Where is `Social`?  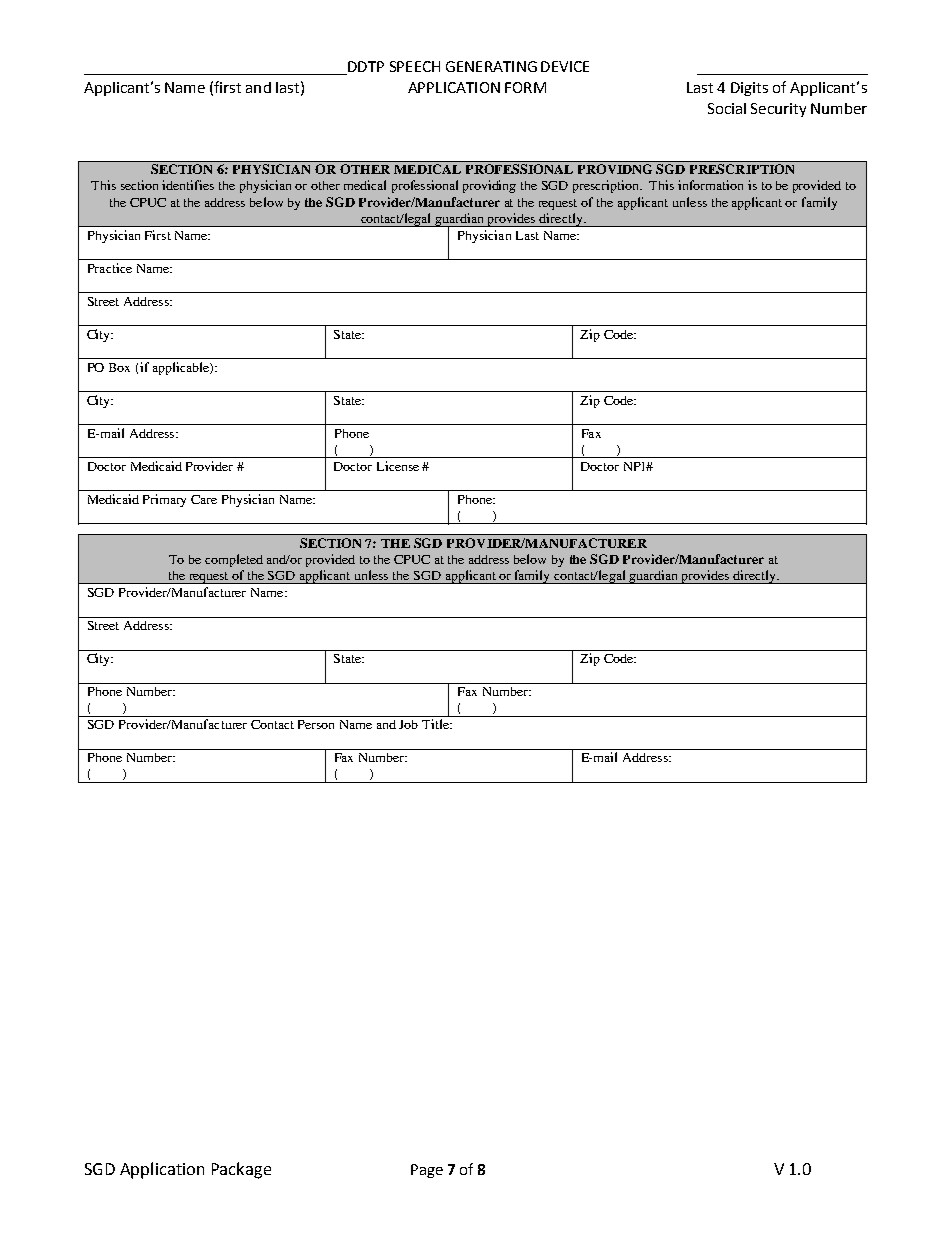
Social is located at coordinates (727, 108).
